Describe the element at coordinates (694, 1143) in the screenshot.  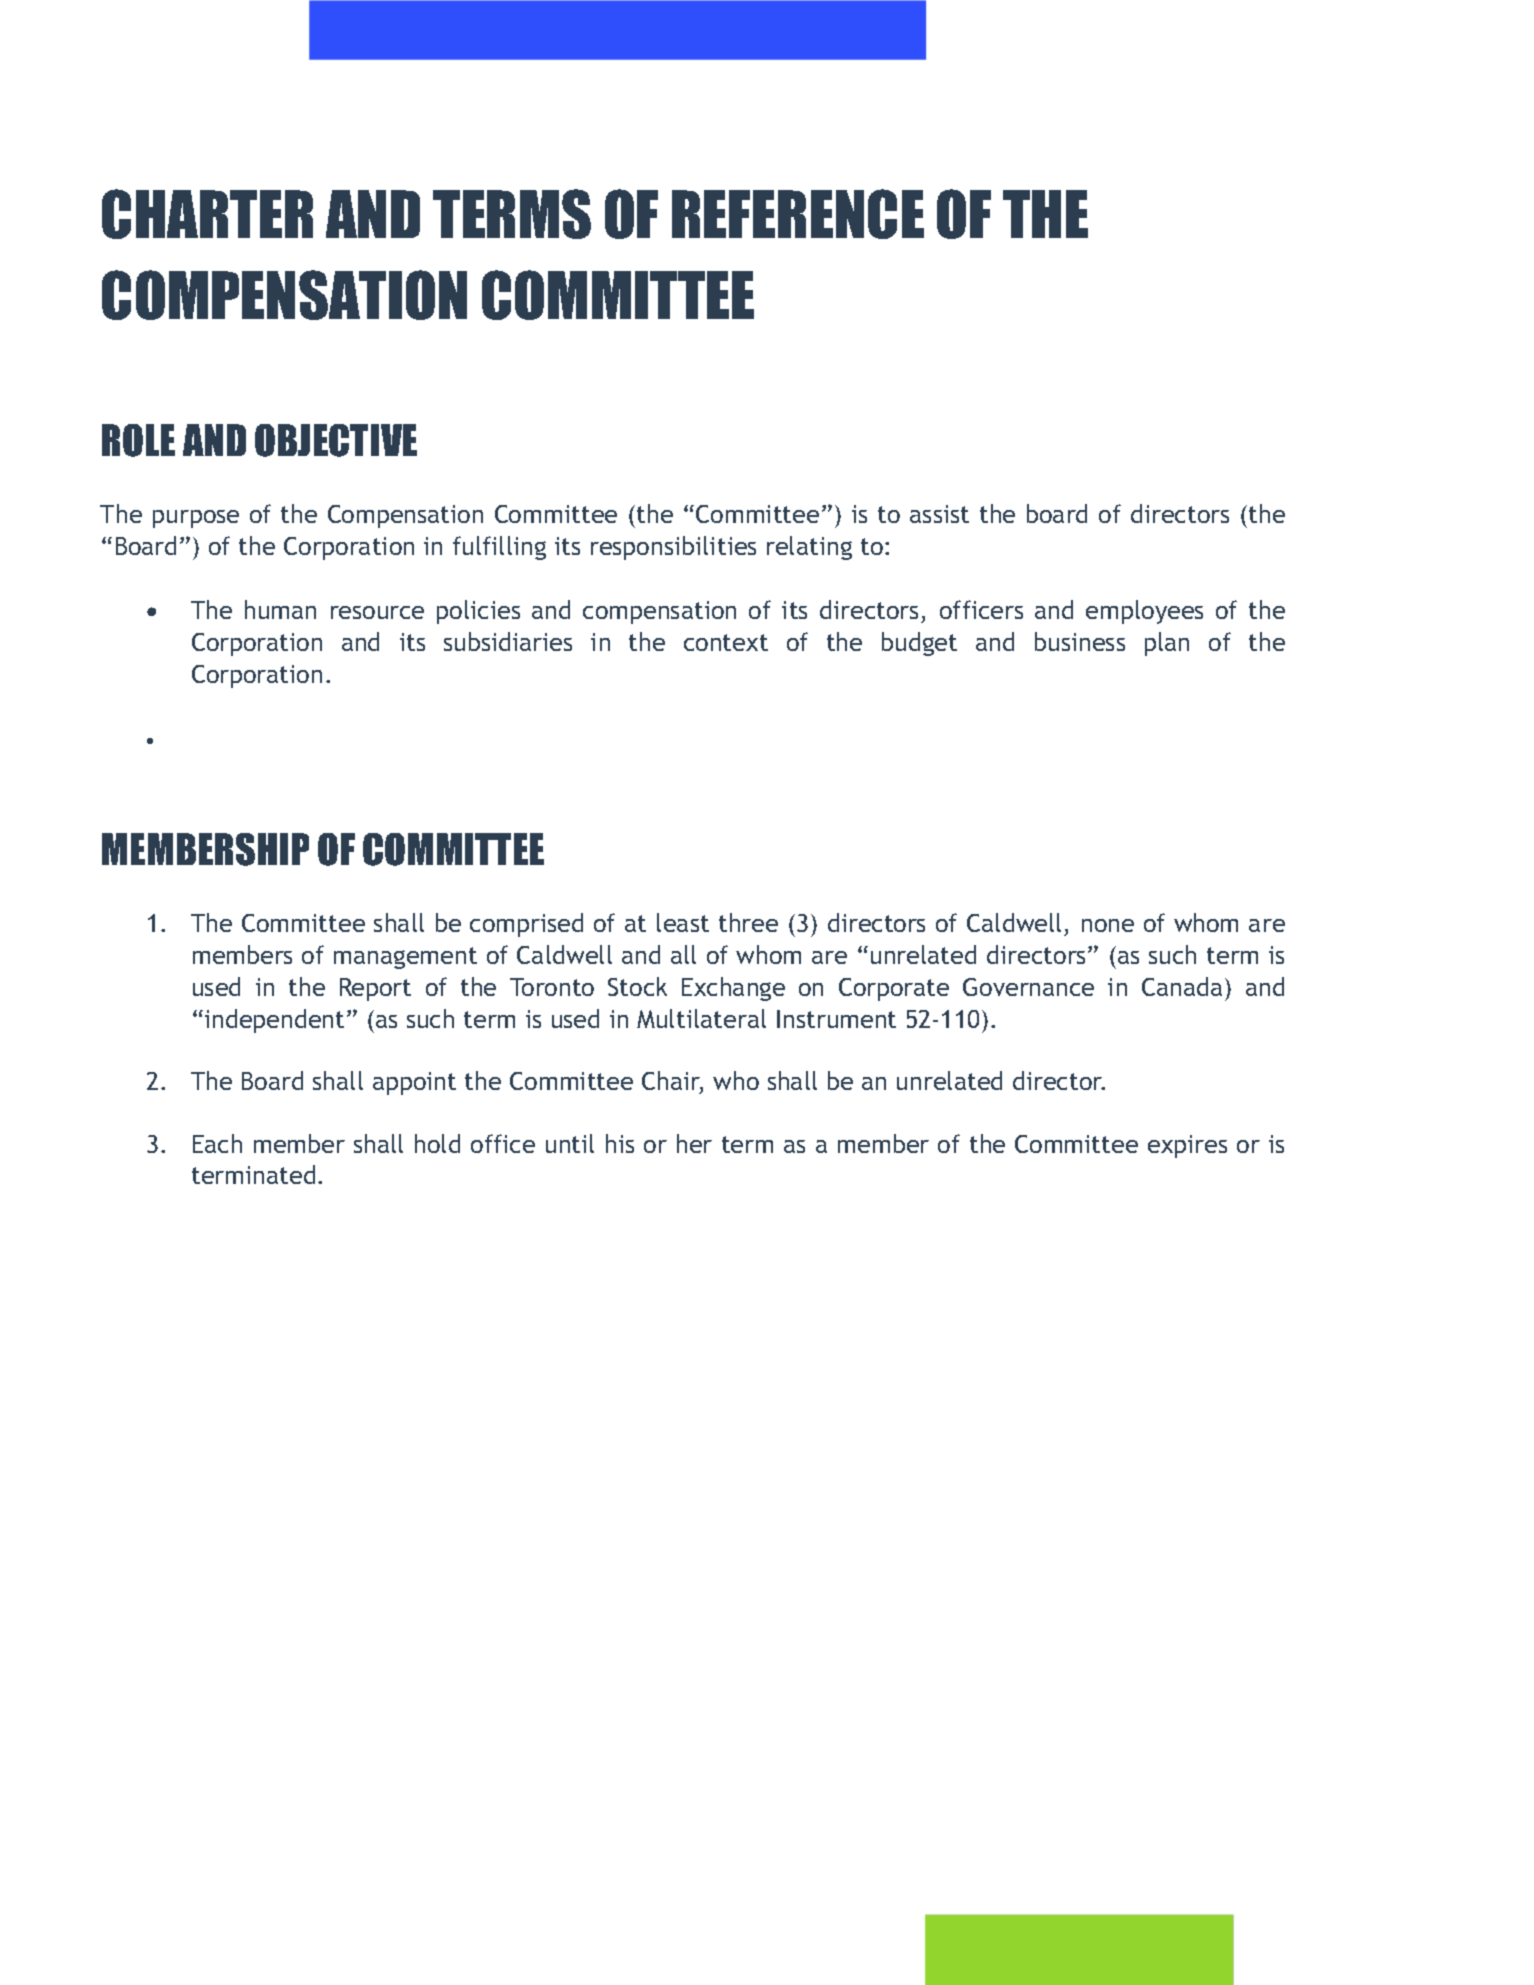
I see `her` at that location.
